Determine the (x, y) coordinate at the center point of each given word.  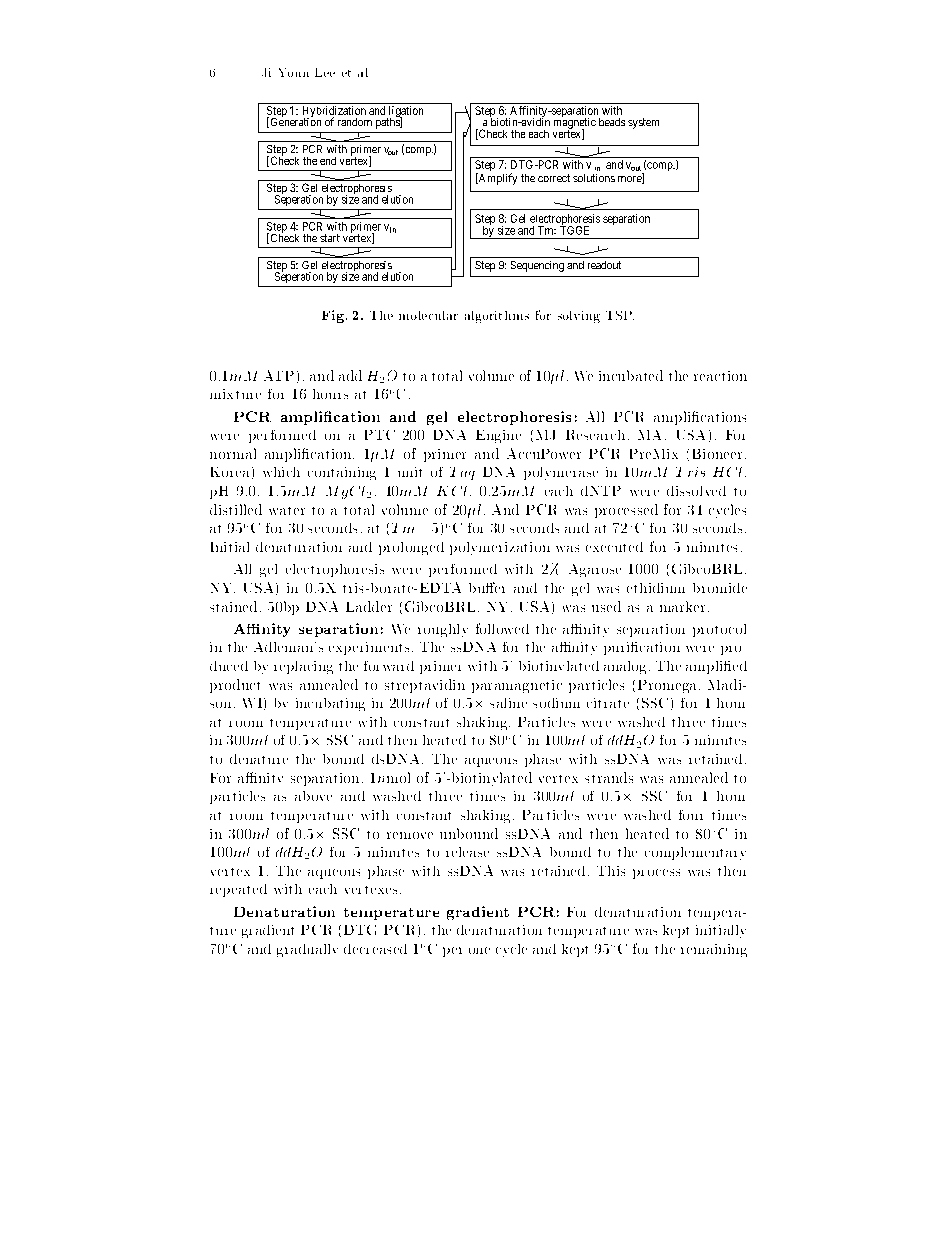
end (328, 161)
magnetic (575, 123)
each (539, 134)
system (643, 123)
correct (554, 178)
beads (612, 122)
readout (604, 265)
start (330, 238)
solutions (594, 178)
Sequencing (537, 266)
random (355, 122)
